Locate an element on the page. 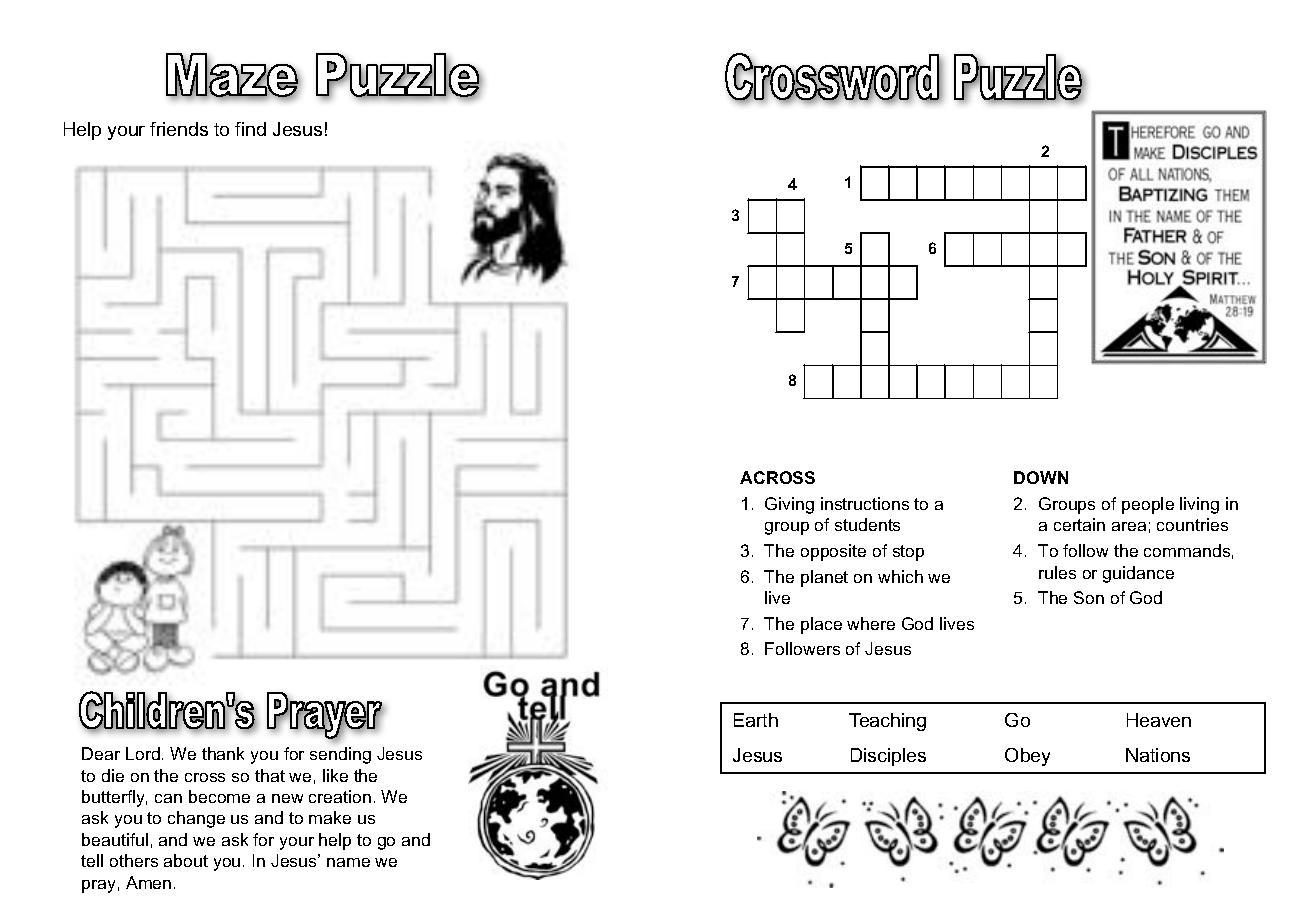  certain is located at coordinates (1079, 524).
